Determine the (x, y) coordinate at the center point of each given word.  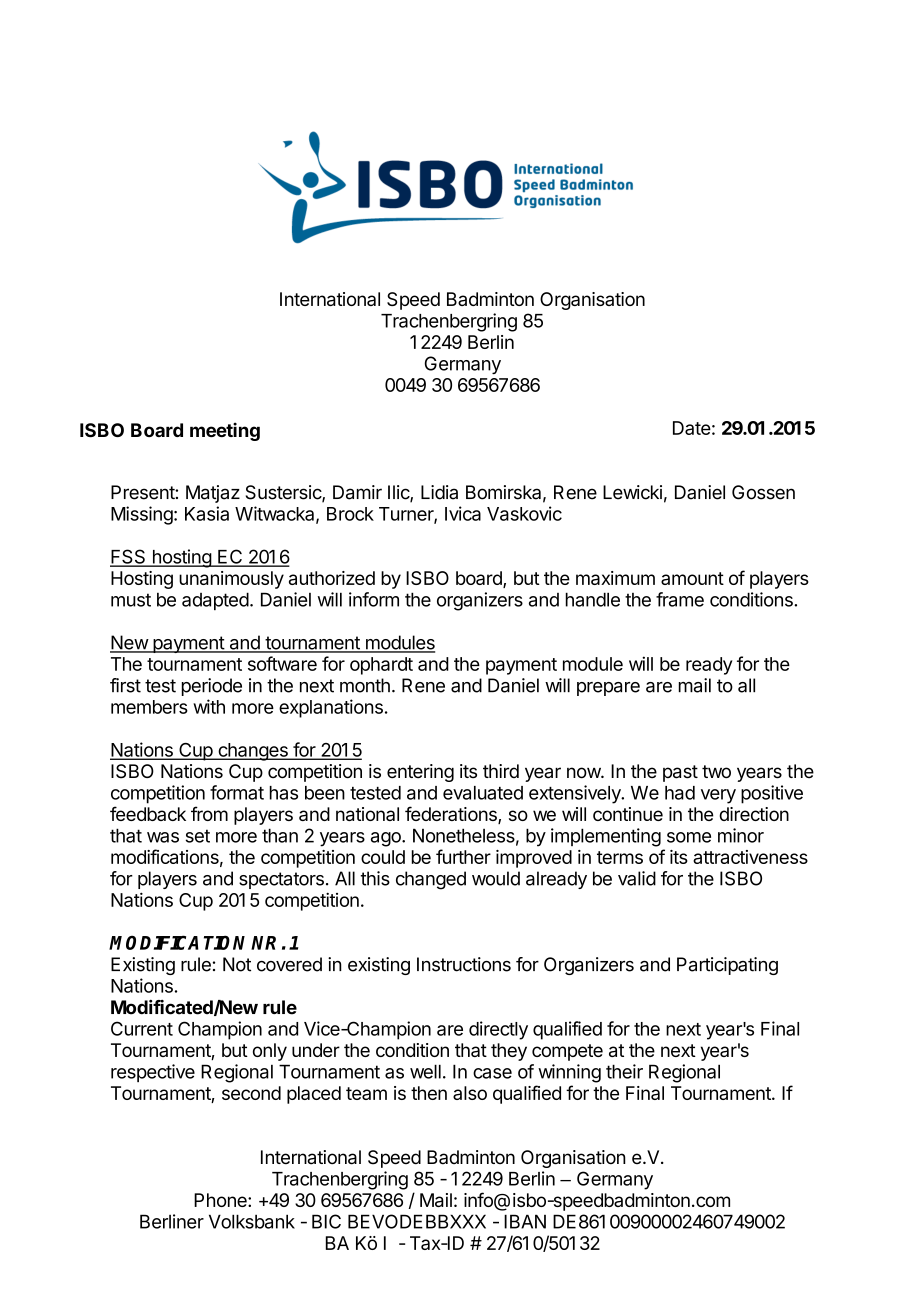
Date (692, 428)
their (624, 1071)
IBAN (525, 1221)
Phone (221, 1200)
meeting (225, 431)
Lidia (439, 492)
